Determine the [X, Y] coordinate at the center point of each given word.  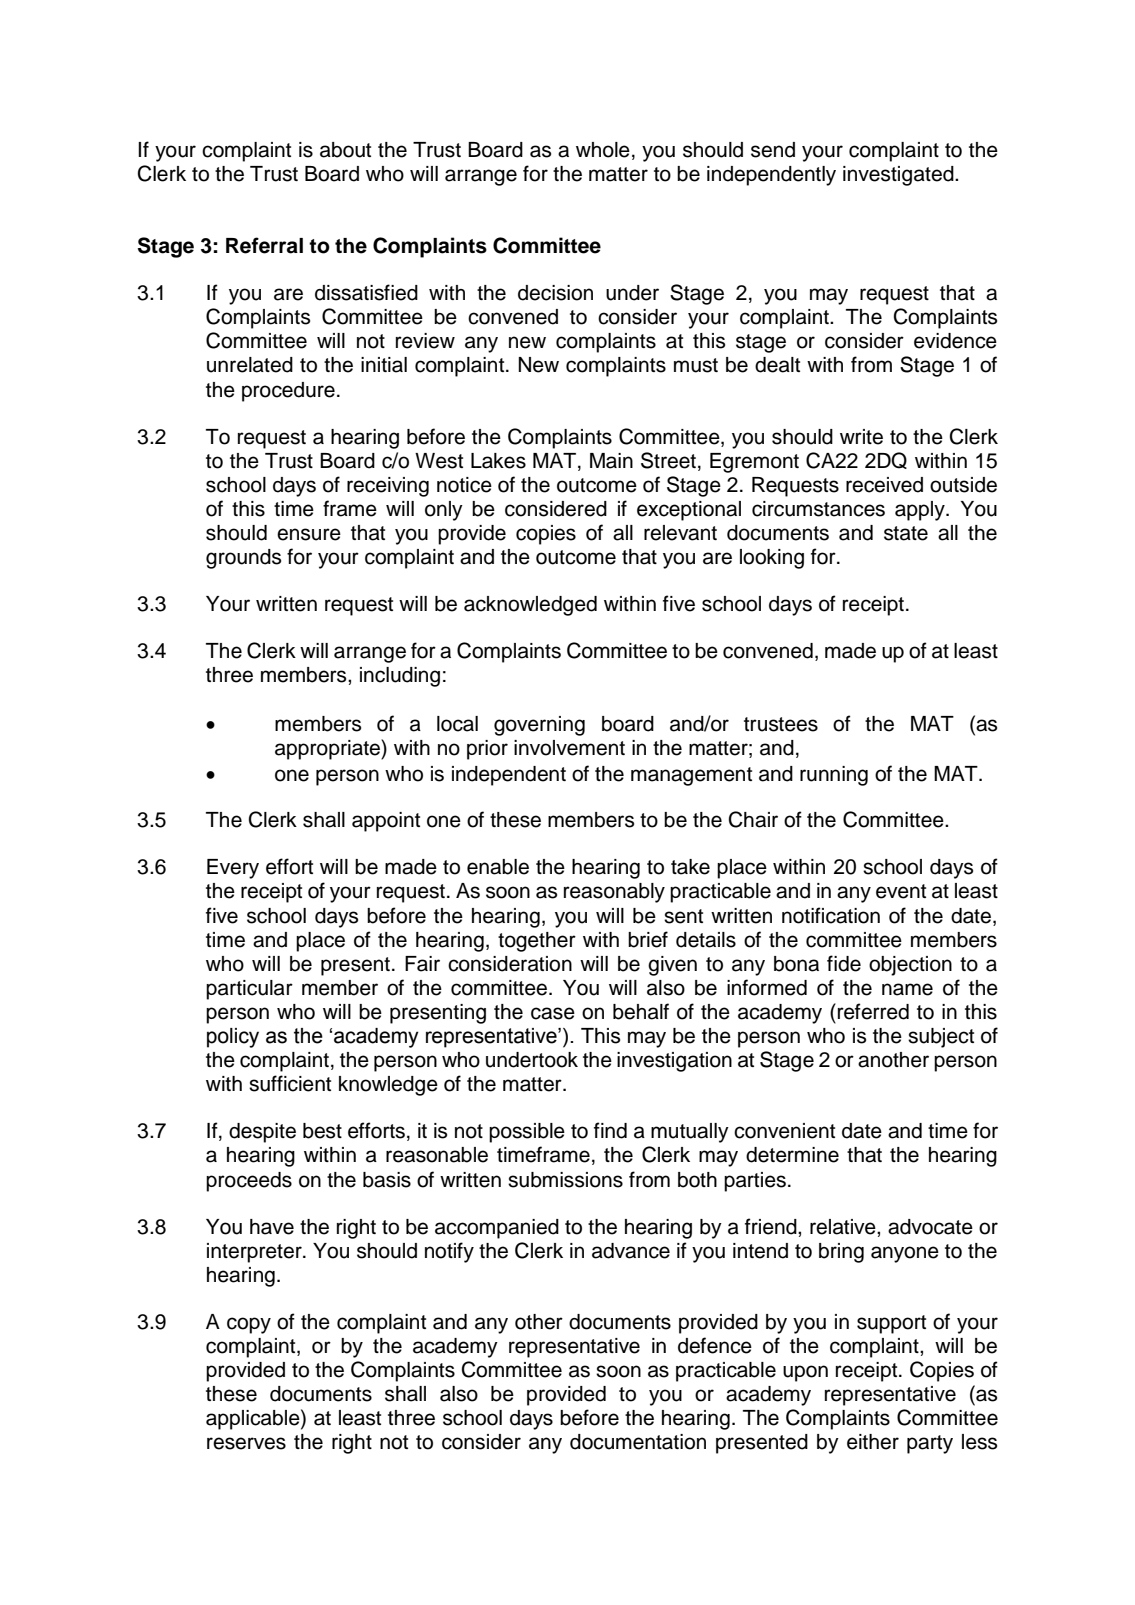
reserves [246, 1443]
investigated [899, 176]
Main [611, 461]
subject [941, 1038]
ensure [309, 534]
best [322, 1131]
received [884, 485]
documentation [638, 1442]
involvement [569, 748]
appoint [386, 822]
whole [603, 150]
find [610, 1130]
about [345, 150]
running [834, 776]
